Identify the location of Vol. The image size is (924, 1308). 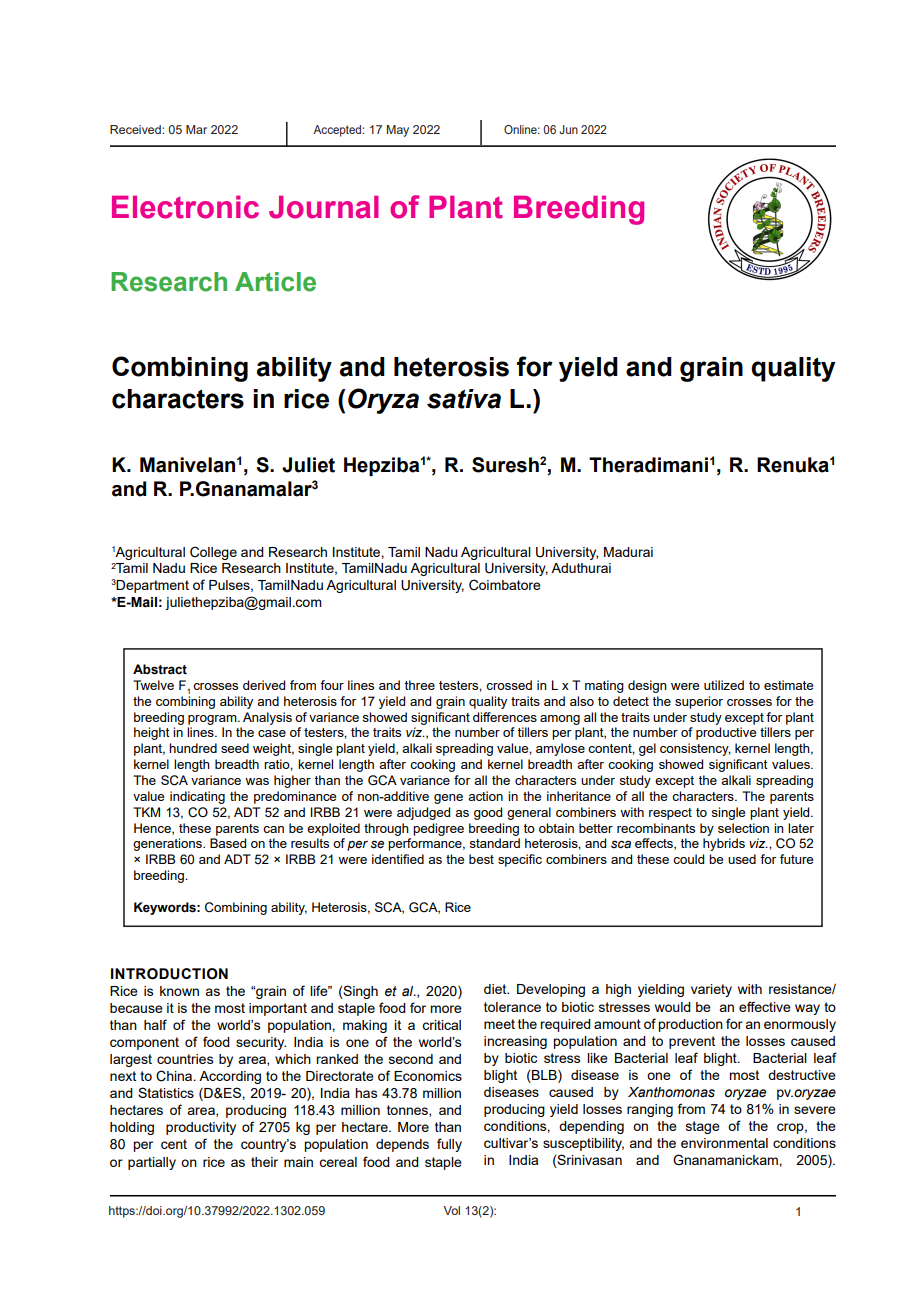
(452, 1210).
